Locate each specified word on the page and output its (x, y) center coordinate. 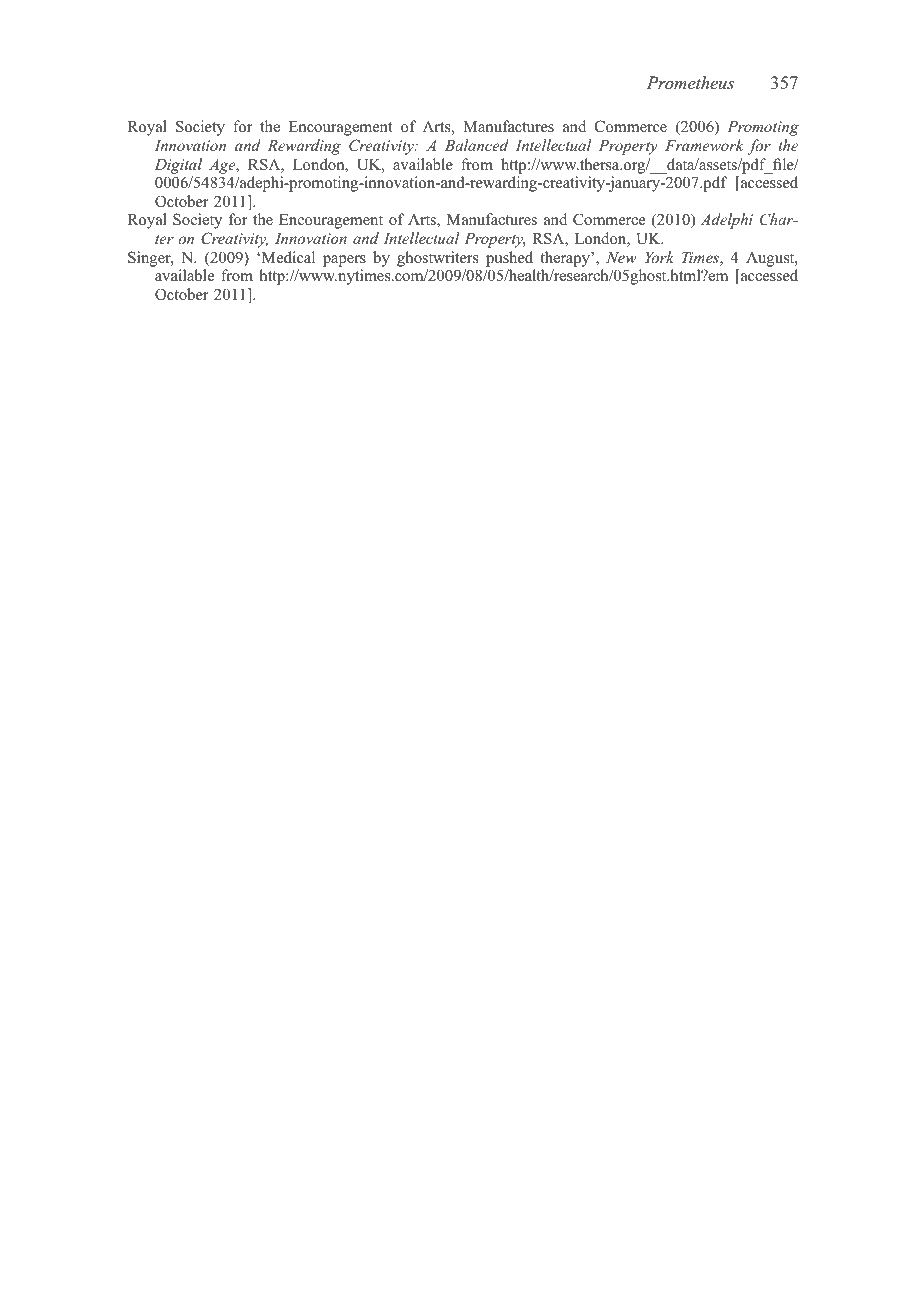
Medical (287, 257)
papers (344, 261)
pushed (509, 259)
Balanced (477, 145)
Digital (178, 166)
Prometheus (690, 82)
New (621, 257)
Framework (704, 145)
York (659, 257)
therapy (566, 259)
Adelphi (726, 221)
